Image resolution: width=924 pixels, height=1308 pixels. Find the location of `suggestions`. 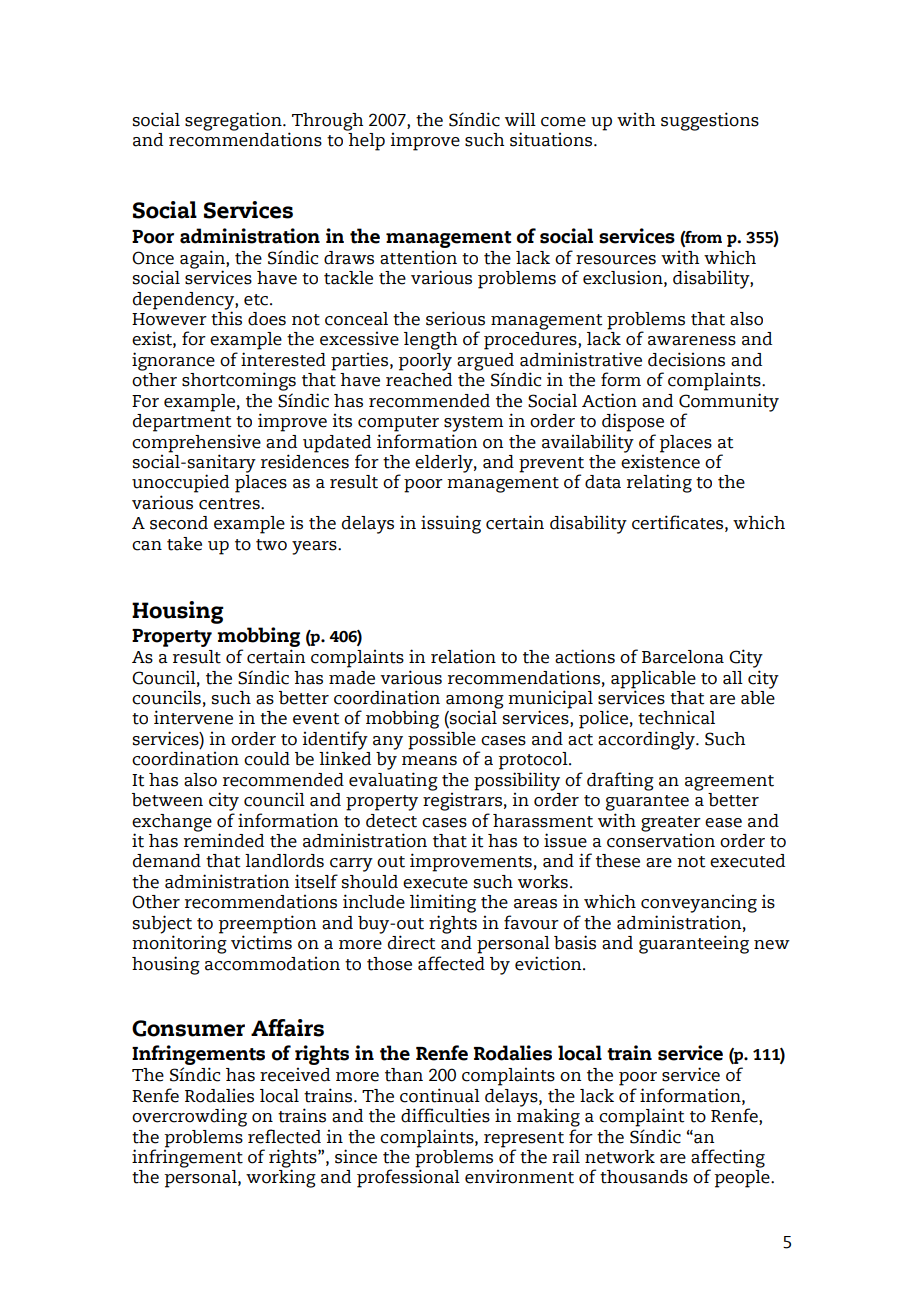

suggestions is located at coordinates (710, 121).
